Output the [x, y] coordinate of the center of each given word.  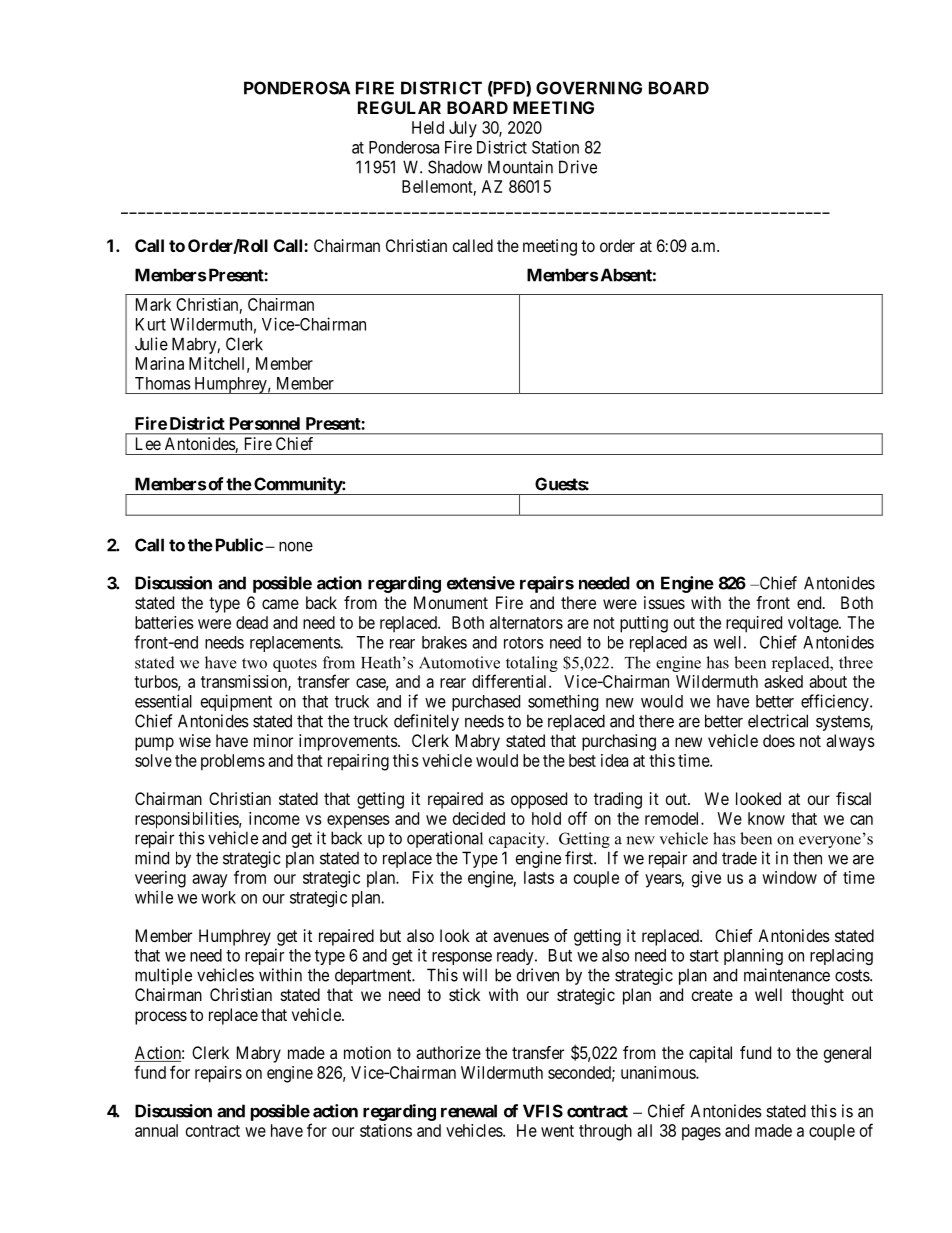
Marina [160, 363]
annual [156, 1130]
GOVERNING [589, 88]
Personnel [265, 423]
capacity [518, 840]
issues [664, 602]
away [210, 881]
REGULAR [399, 107]
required [754, 624]
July [463, 129]
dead [252, 622]
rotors [524, 643]
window [789, 877]
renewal [469, 1111]
